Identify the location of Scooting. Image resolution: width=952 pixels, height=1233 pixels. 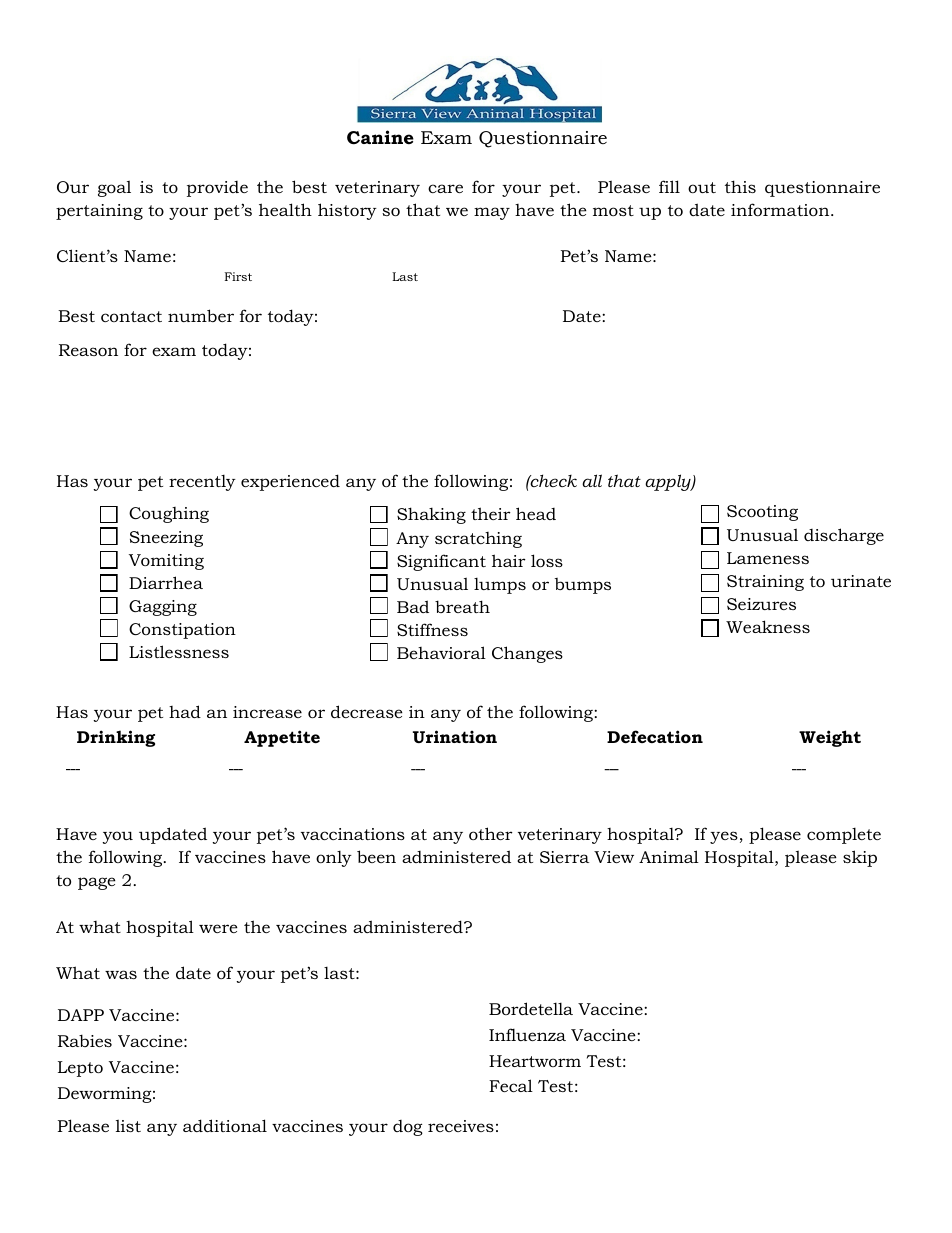
(762, 513).
